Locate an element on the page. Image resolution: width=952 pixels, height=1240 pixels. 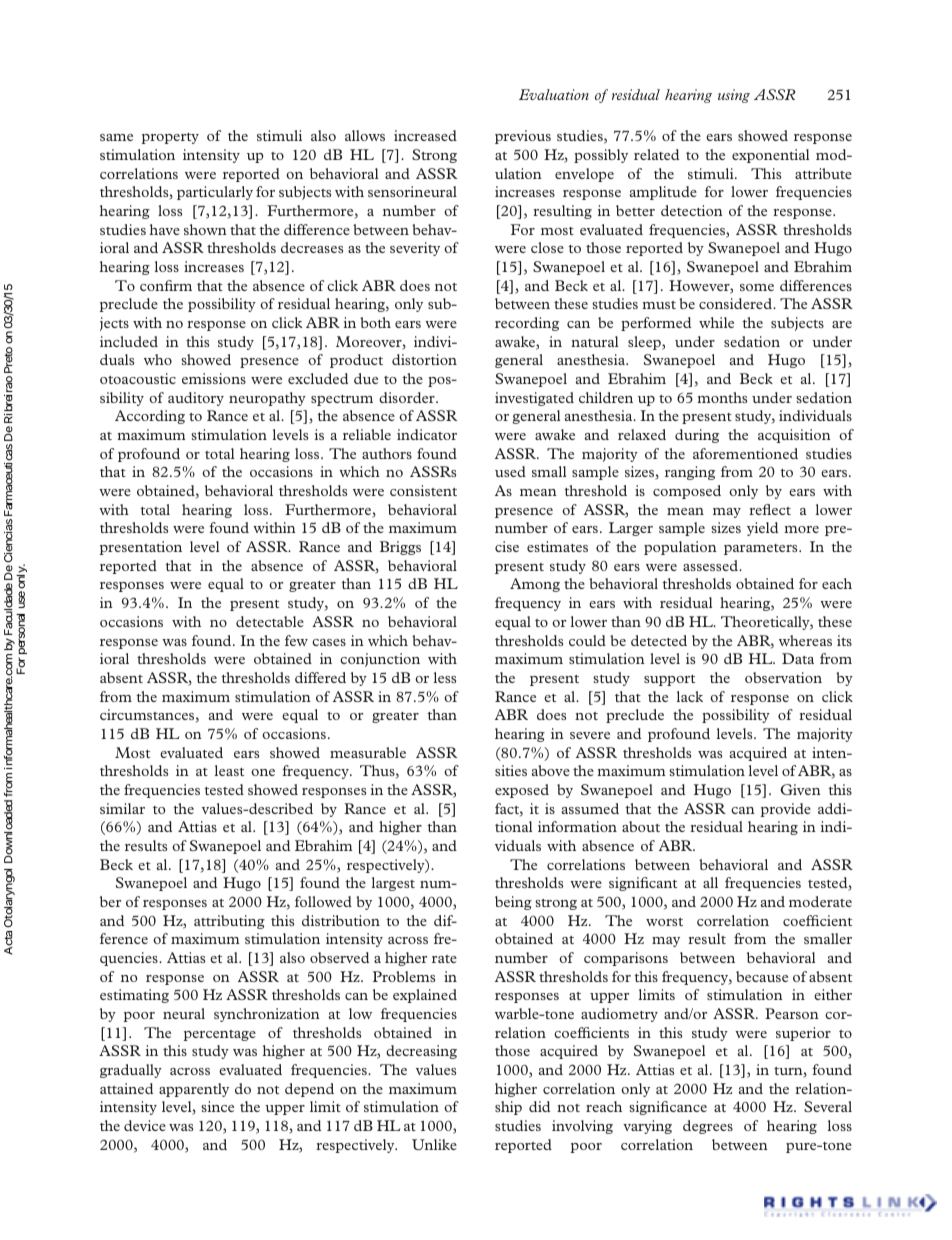
Unlike is located at coordinates (434, 1144).
